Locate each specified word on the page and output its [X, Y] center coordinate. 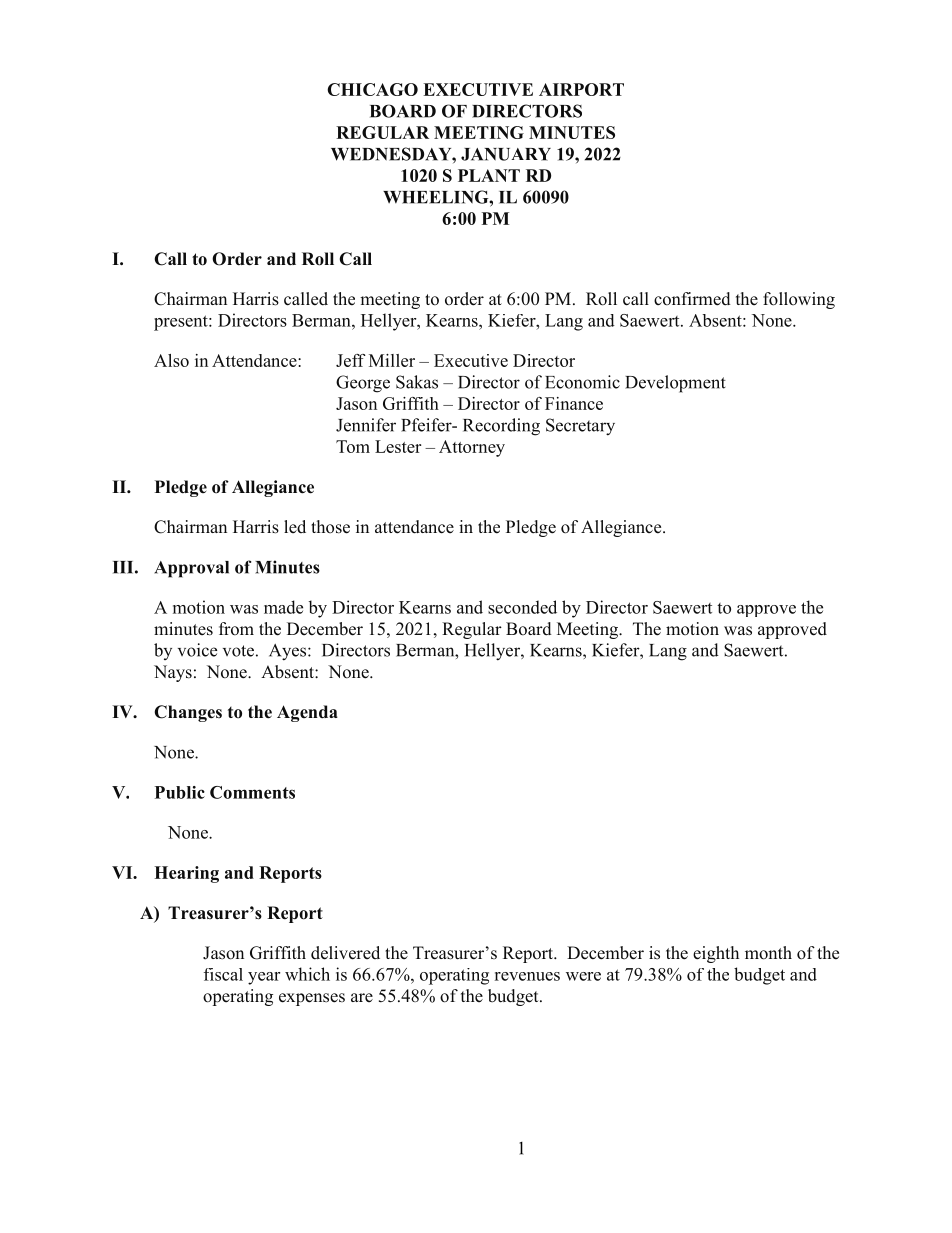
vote [238, 651]
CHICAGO [372, 89]
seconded [522, 607]
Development [675, 384]
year [264, 978]
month [768, 953]
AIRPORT [581, 89]
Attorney [472, 448]
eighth [716, 954]
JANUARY [506, 154]
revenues [527, 976]
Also [171, 360]
